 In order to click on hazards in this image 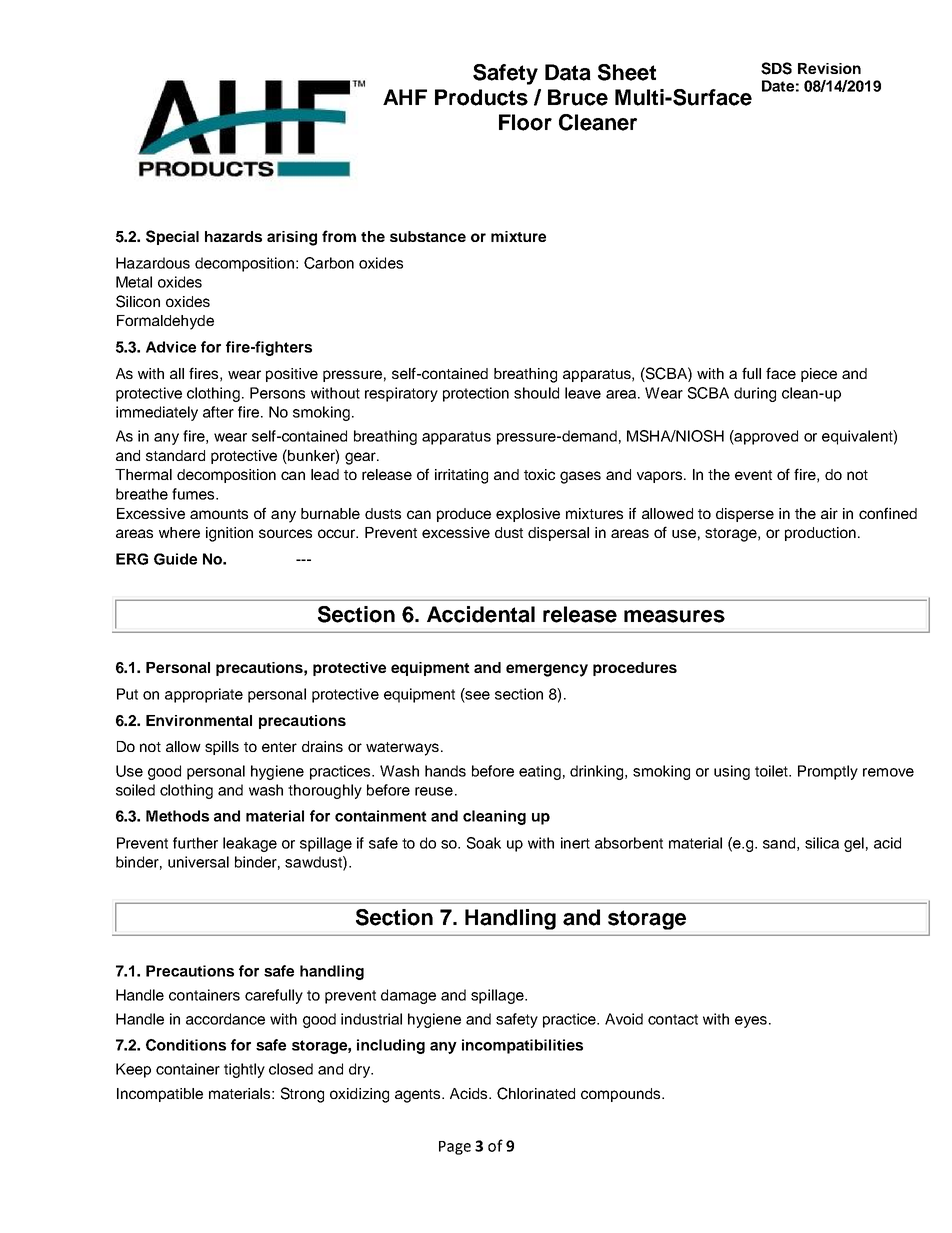, I will do `click(233, 236)`.
